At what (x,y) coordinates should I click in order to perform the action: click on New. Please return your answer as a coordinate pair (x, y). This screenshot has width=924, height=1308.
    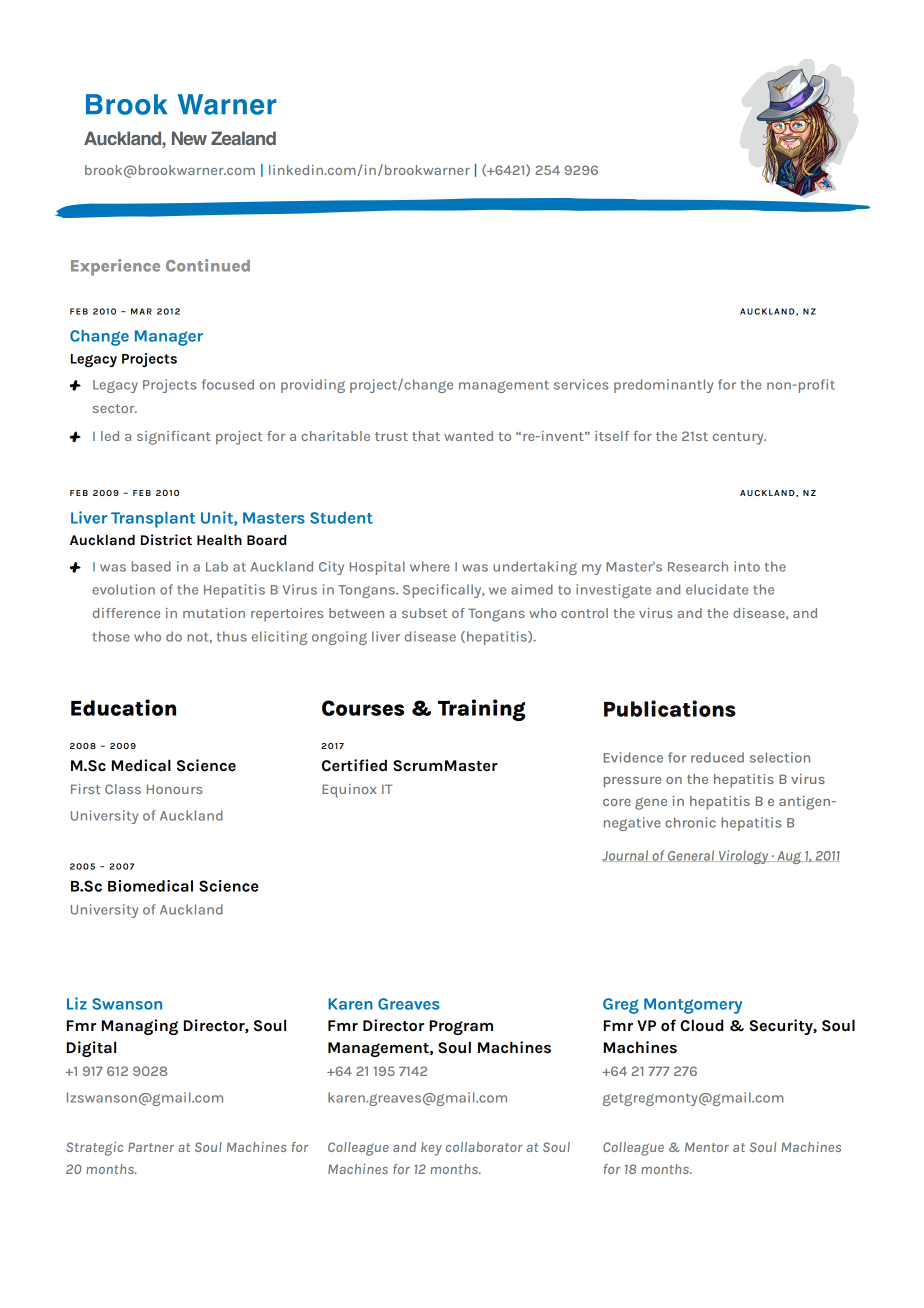
    Looking at the image, I should click on (189, 138).
